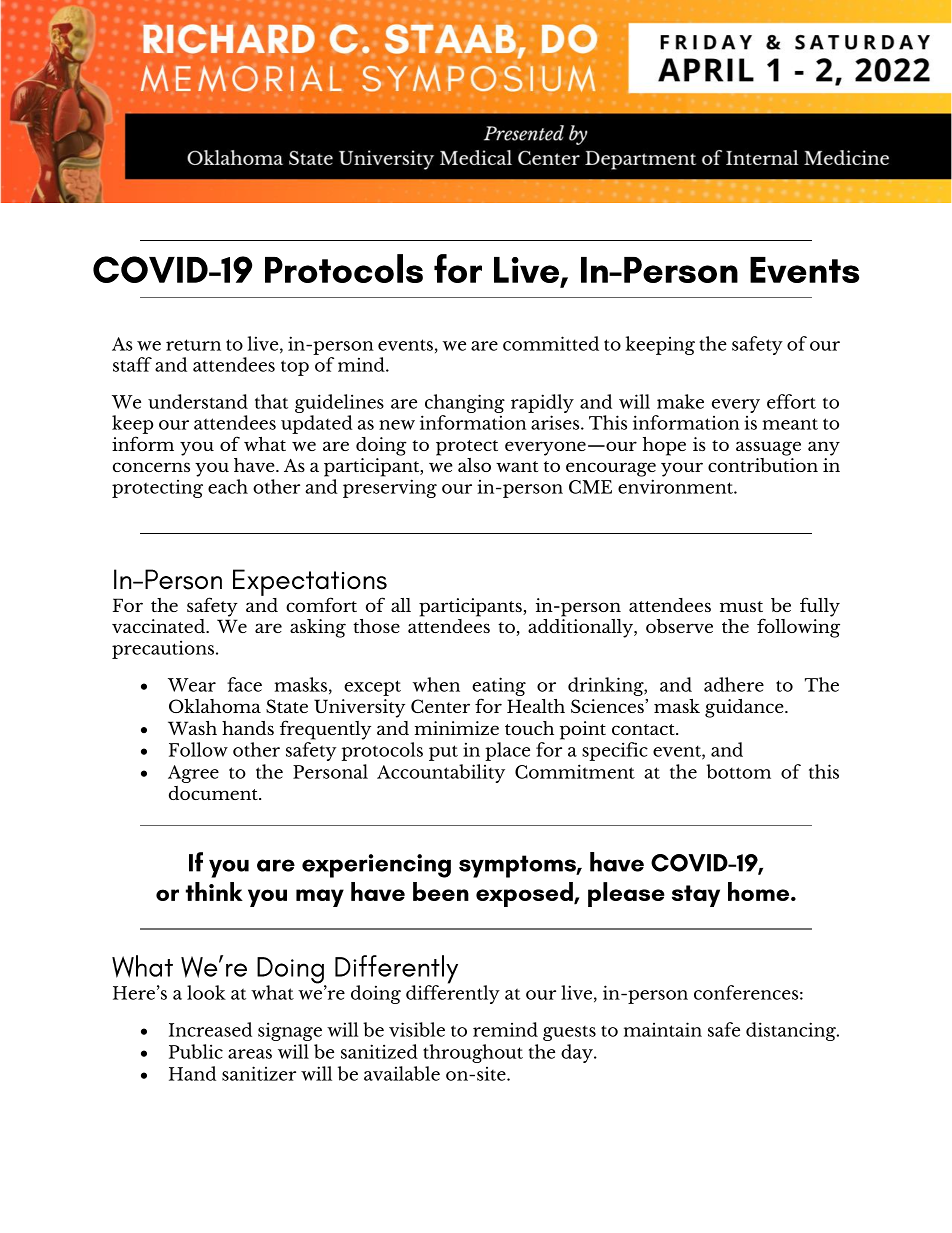 Image resolution: width=952 pixels, height=1233 pixels. Describe the element at coordinates (738, 771) in the document. I see `bottom` at that location.
